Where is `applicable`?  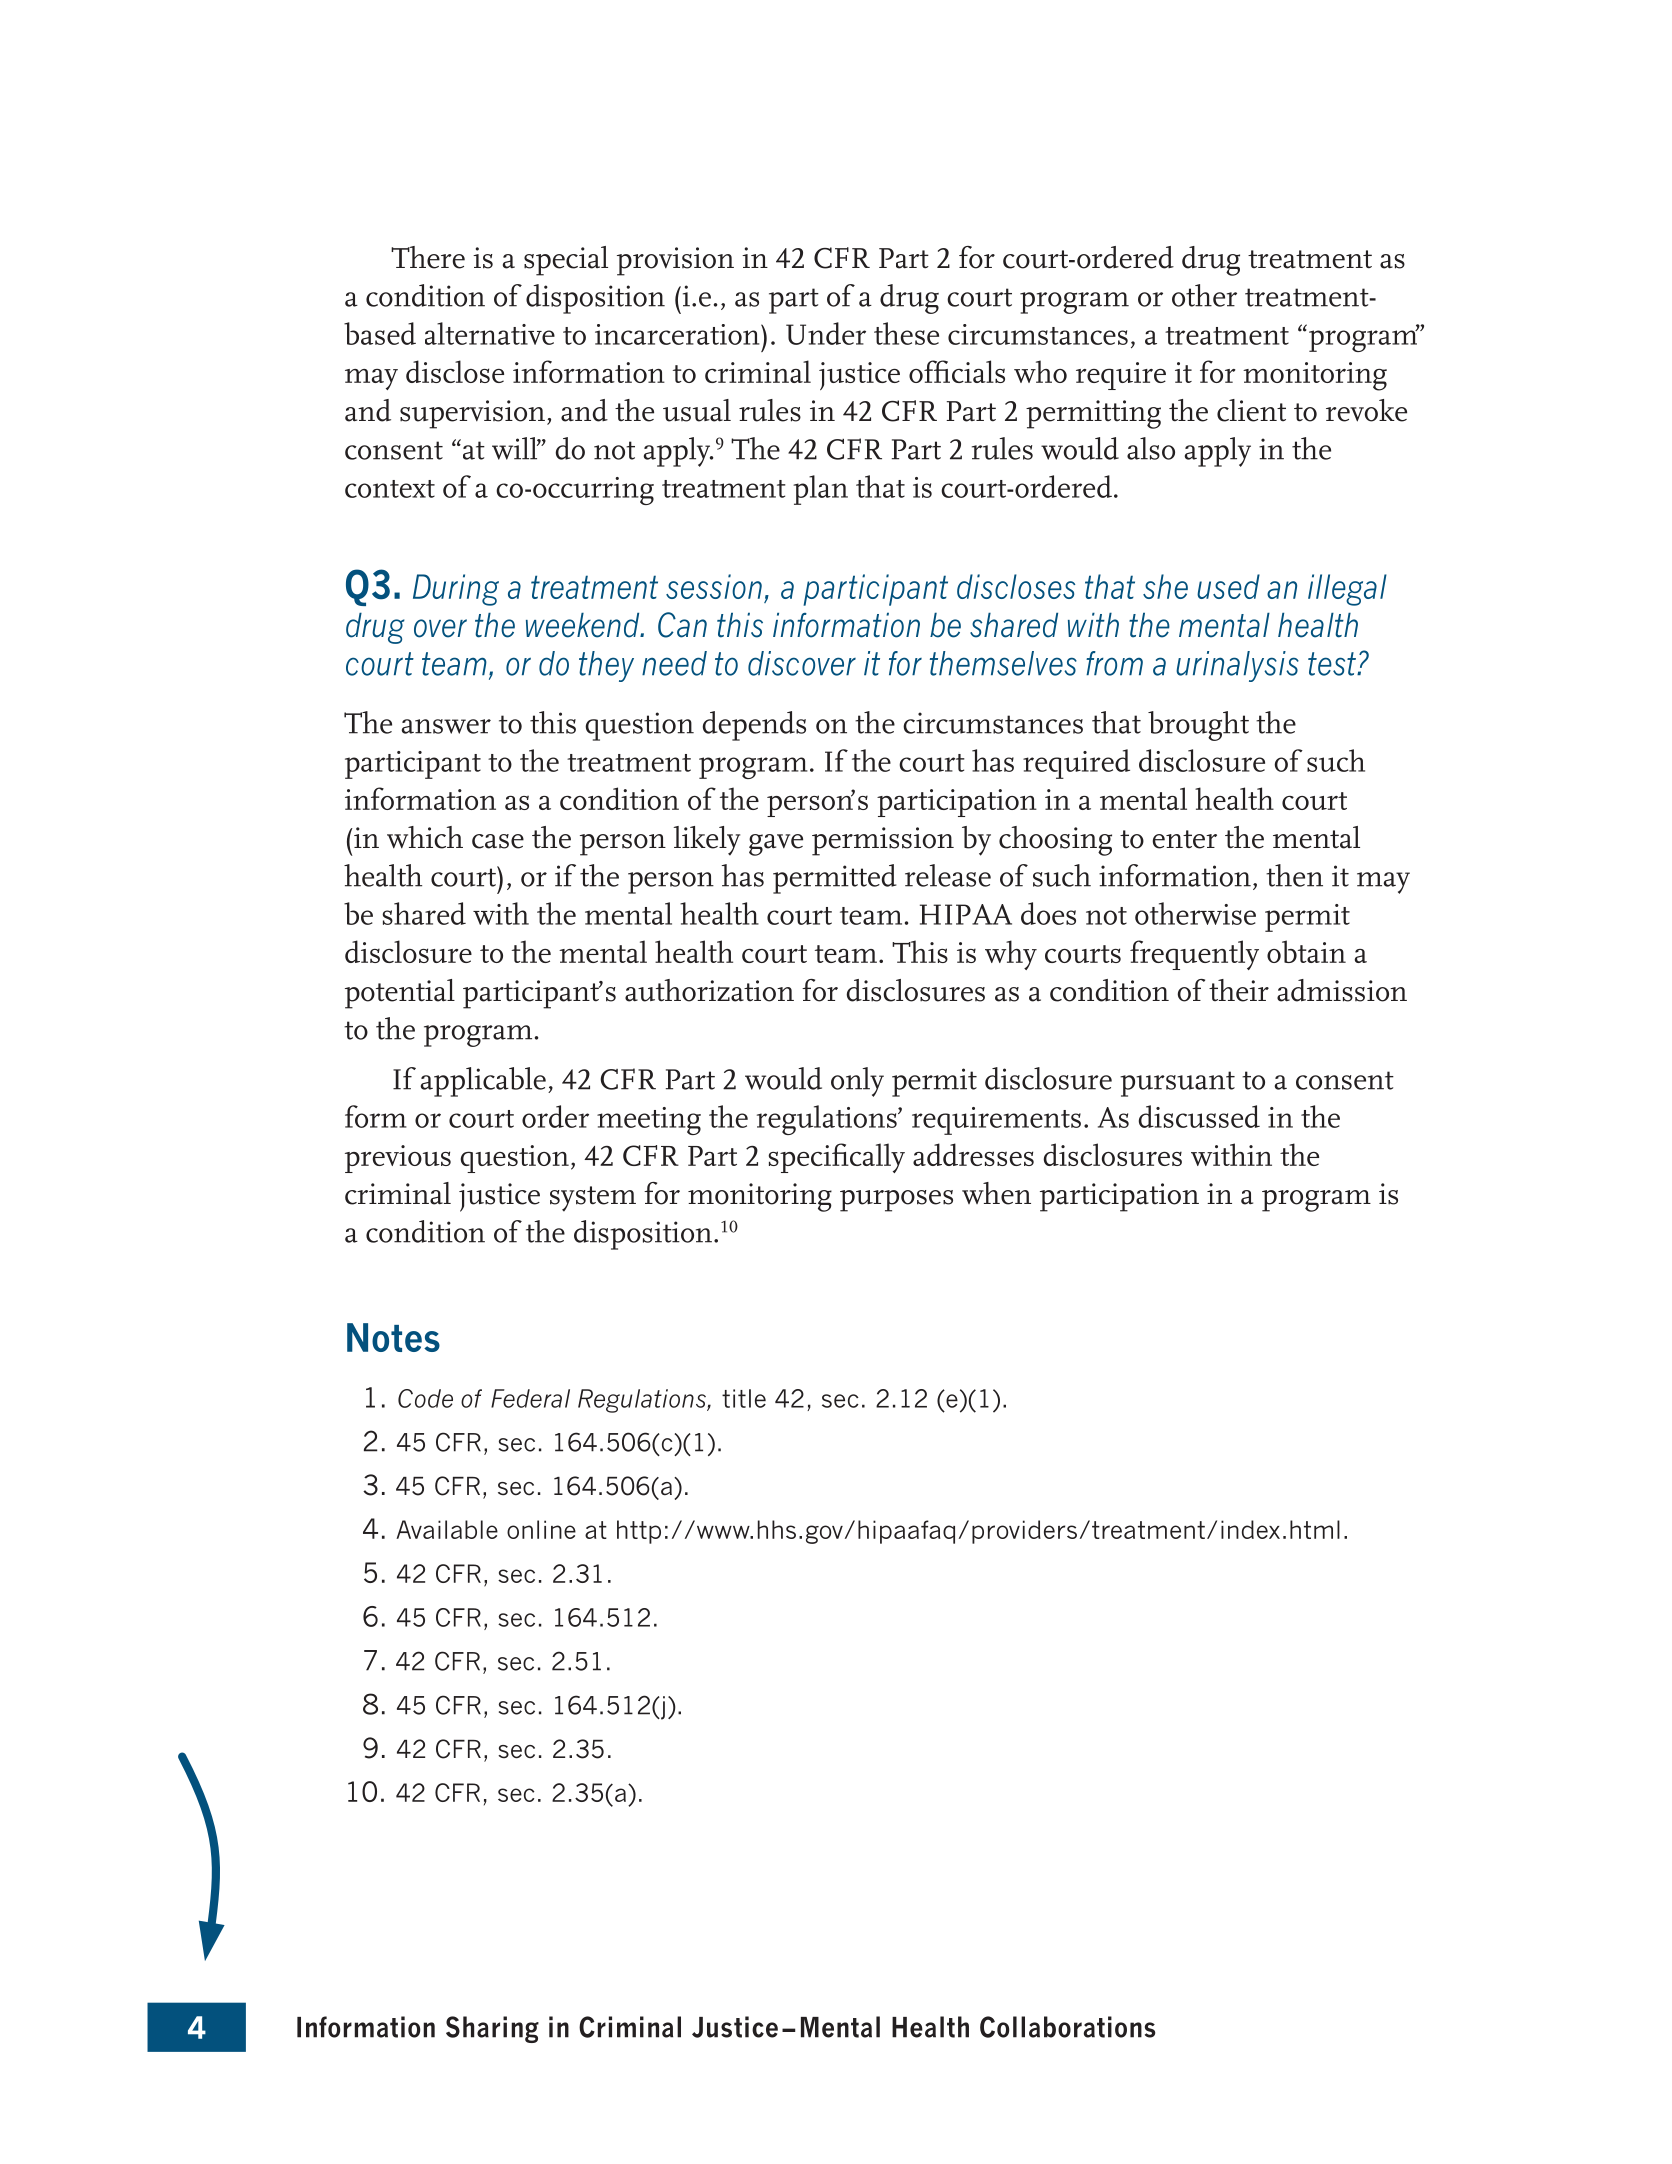 applicable is located at coordinates (483, 1082).
